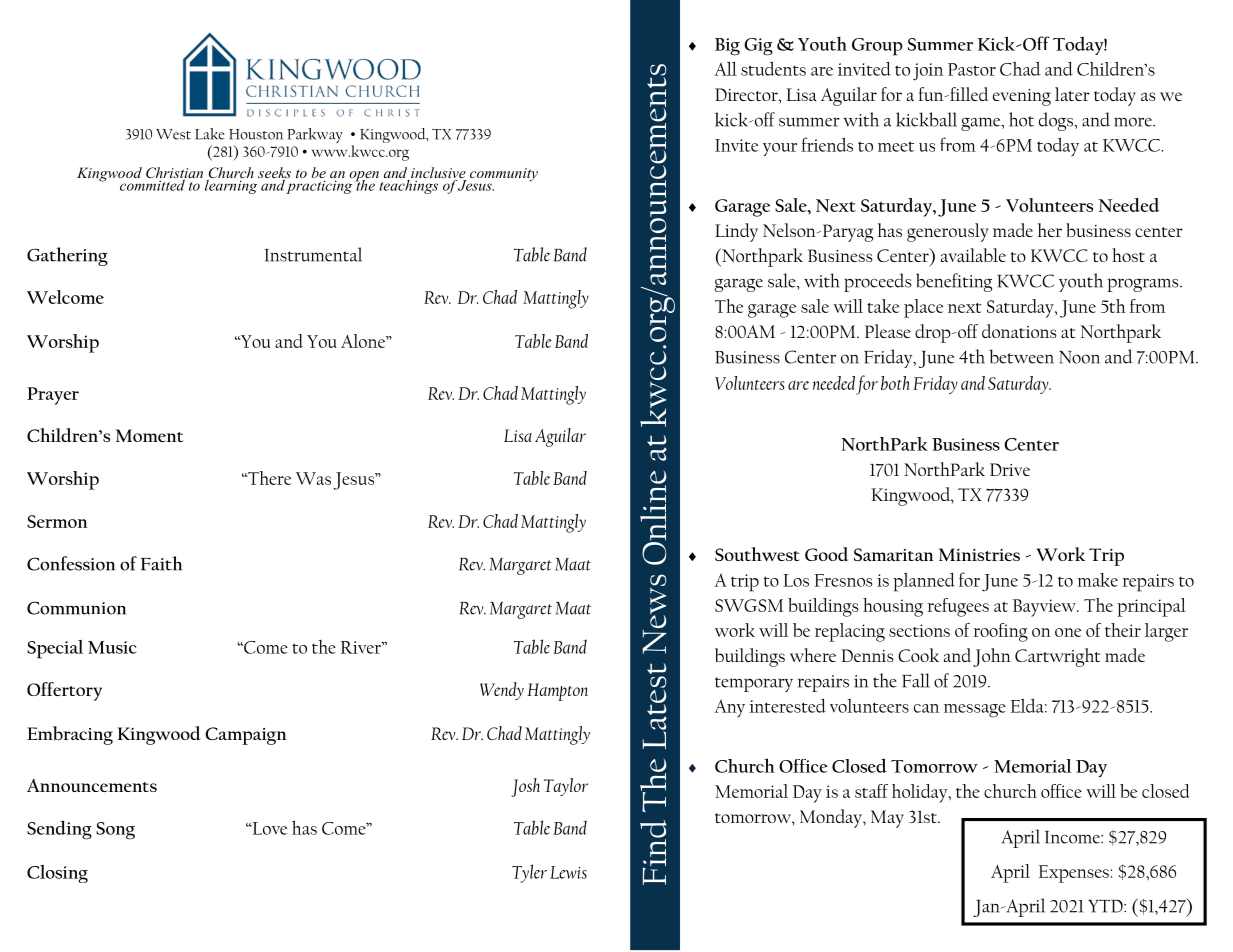 The width and height of the screenshot is (1233, 952). What do you see at coordinates (1010, 469) in the screenshot?
I see `Drive` at bounding box center [1010, 469].
